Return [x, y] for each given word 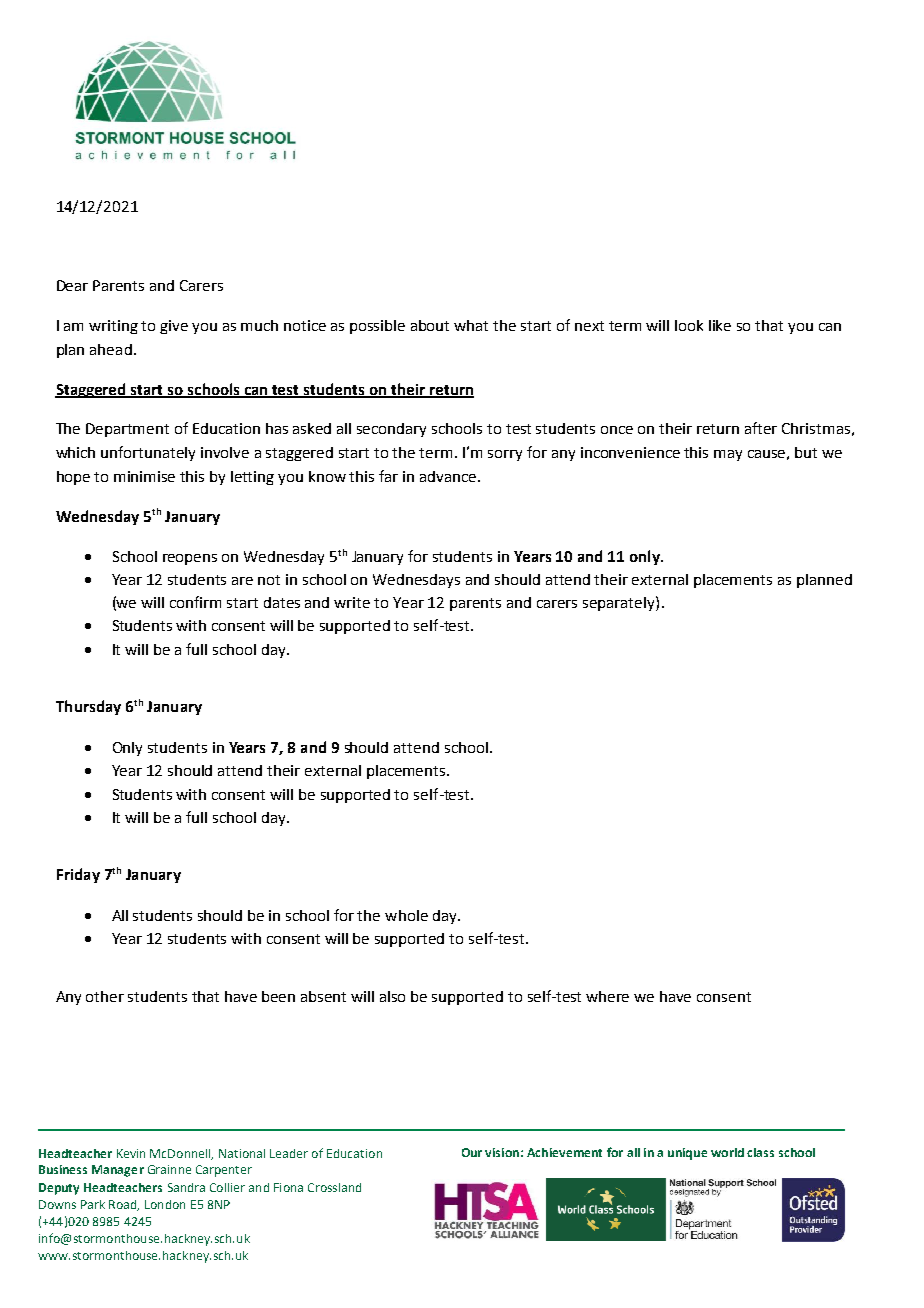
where [607, 996]
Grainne [169, 1169]
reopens [190, 559]
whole [406, 915]
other [105, 996]
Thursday [88, 707]
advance [449, 476]
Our [472, 1152]
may [728, 455]
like [720, 325]
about [430, 325]
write [352, 602]
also [392, 996]
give [174, 327]
